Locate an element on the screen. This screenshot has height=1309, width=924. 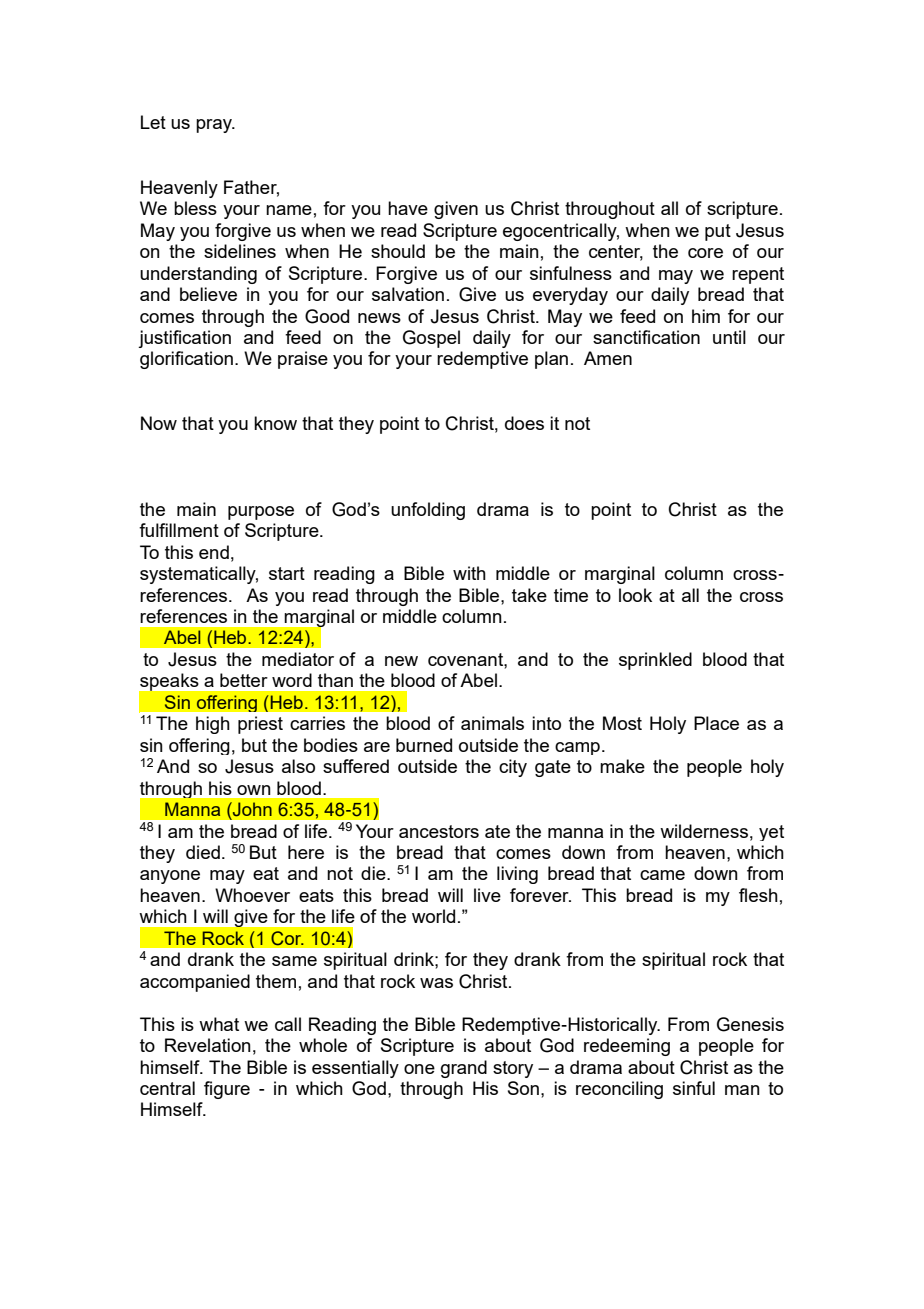
until is located at coordinates (729, 337).
